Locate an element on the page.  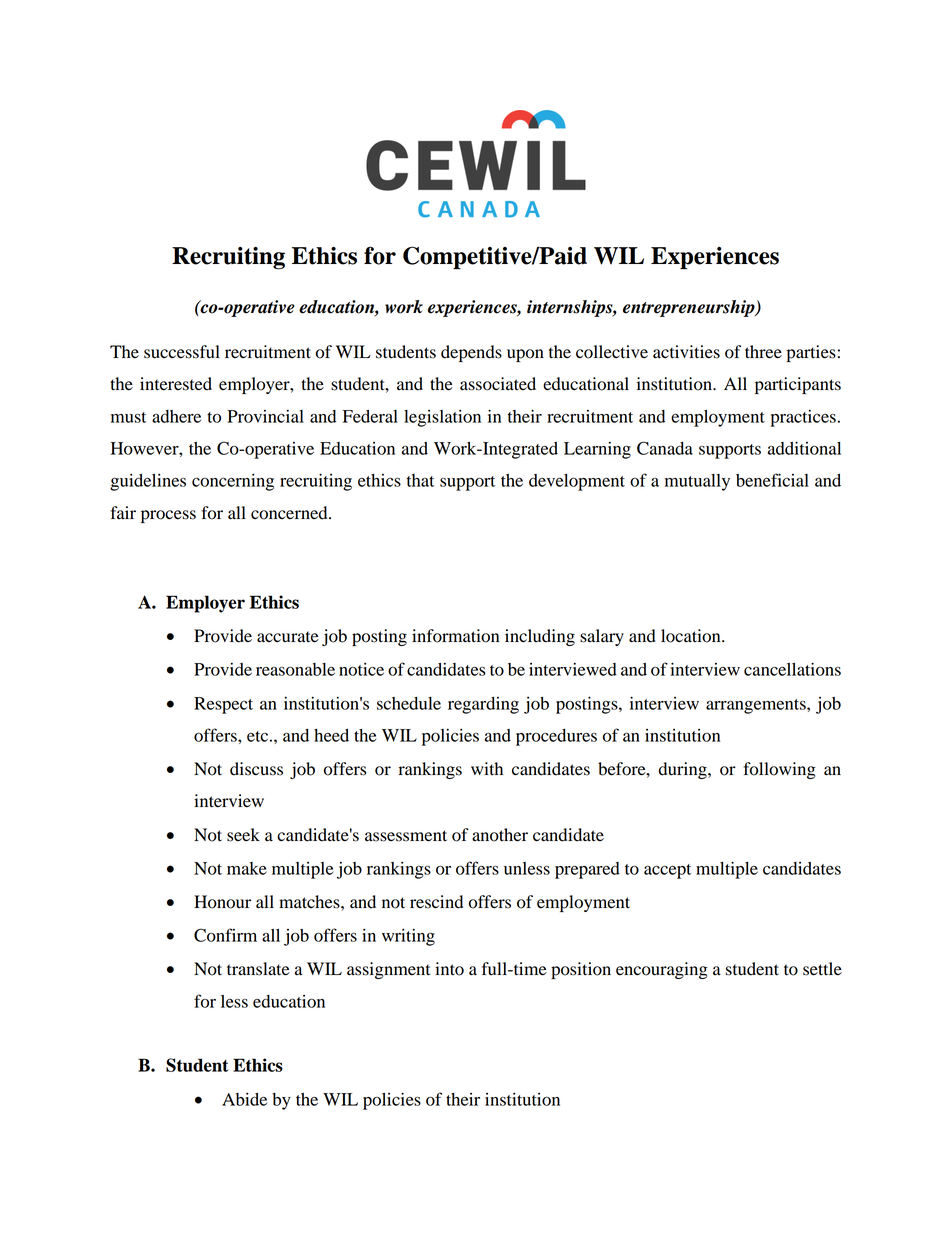
information is located at coordinates (455, 636).
